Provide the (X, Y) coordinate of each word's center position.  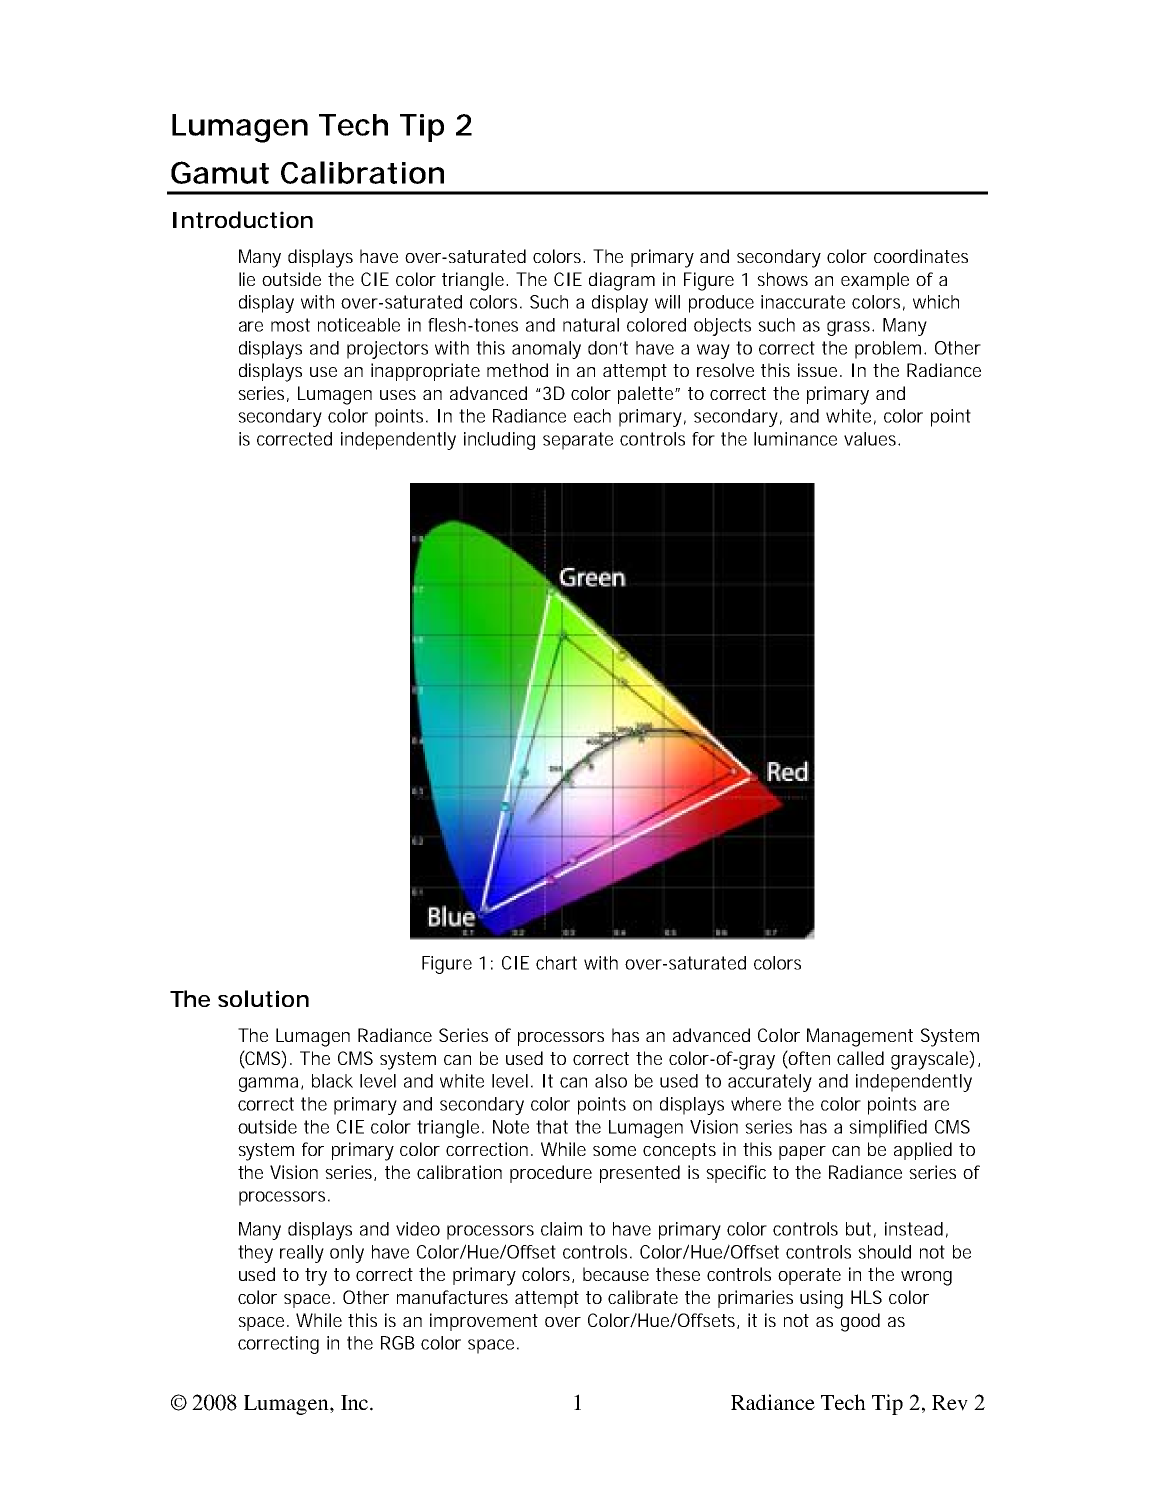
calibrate (643, 1297)
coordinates (921, 256)
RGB (398, 1343)
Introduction (243, 220)
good (860, 1322)
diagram (622, 281)
